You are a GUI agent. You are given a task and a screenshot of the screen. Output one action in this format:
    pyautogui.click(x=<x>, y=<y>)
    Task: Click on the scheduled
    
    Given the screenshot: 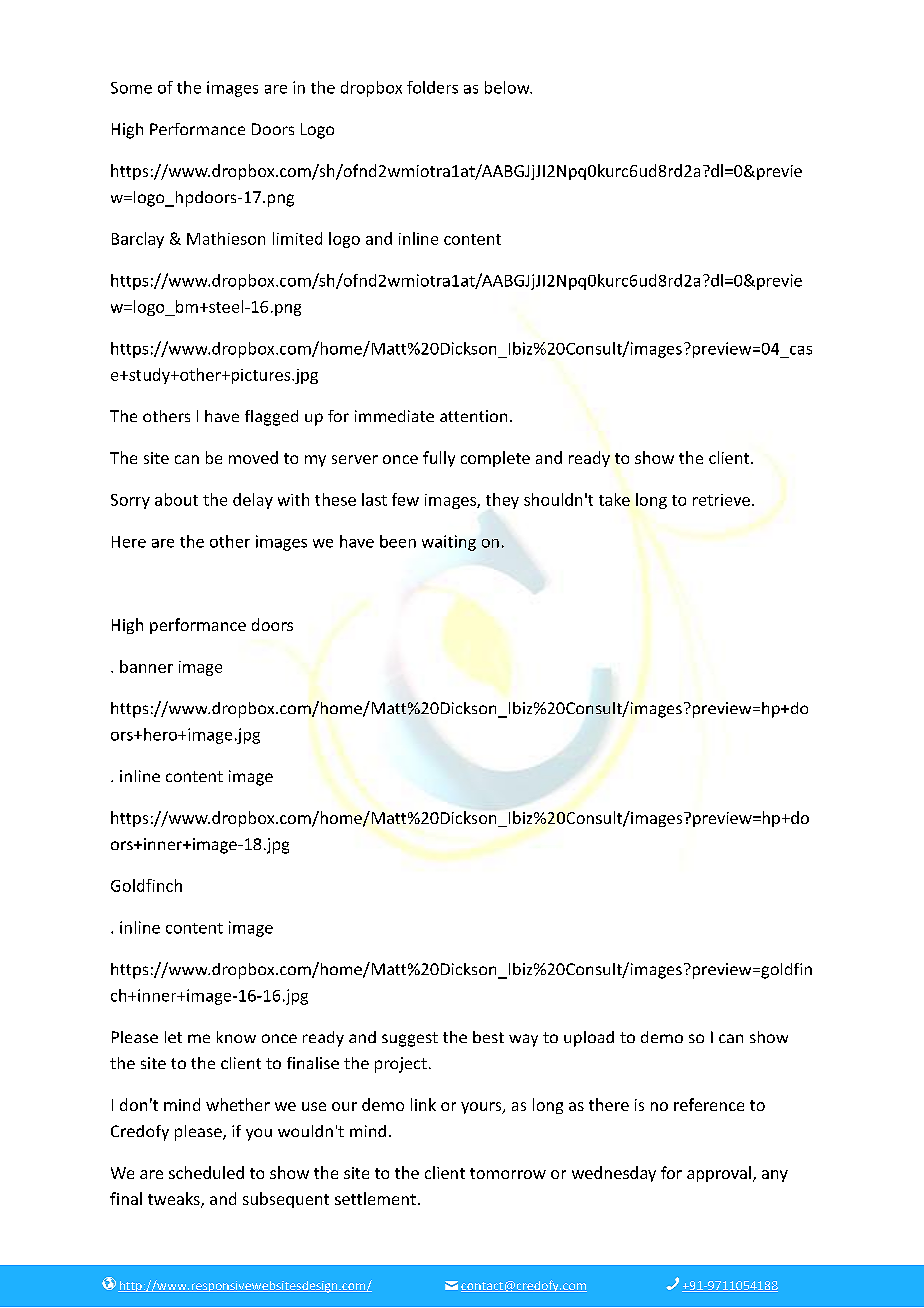 What is the action you would take?
    pyautogui.click(x=206, y=1172)
